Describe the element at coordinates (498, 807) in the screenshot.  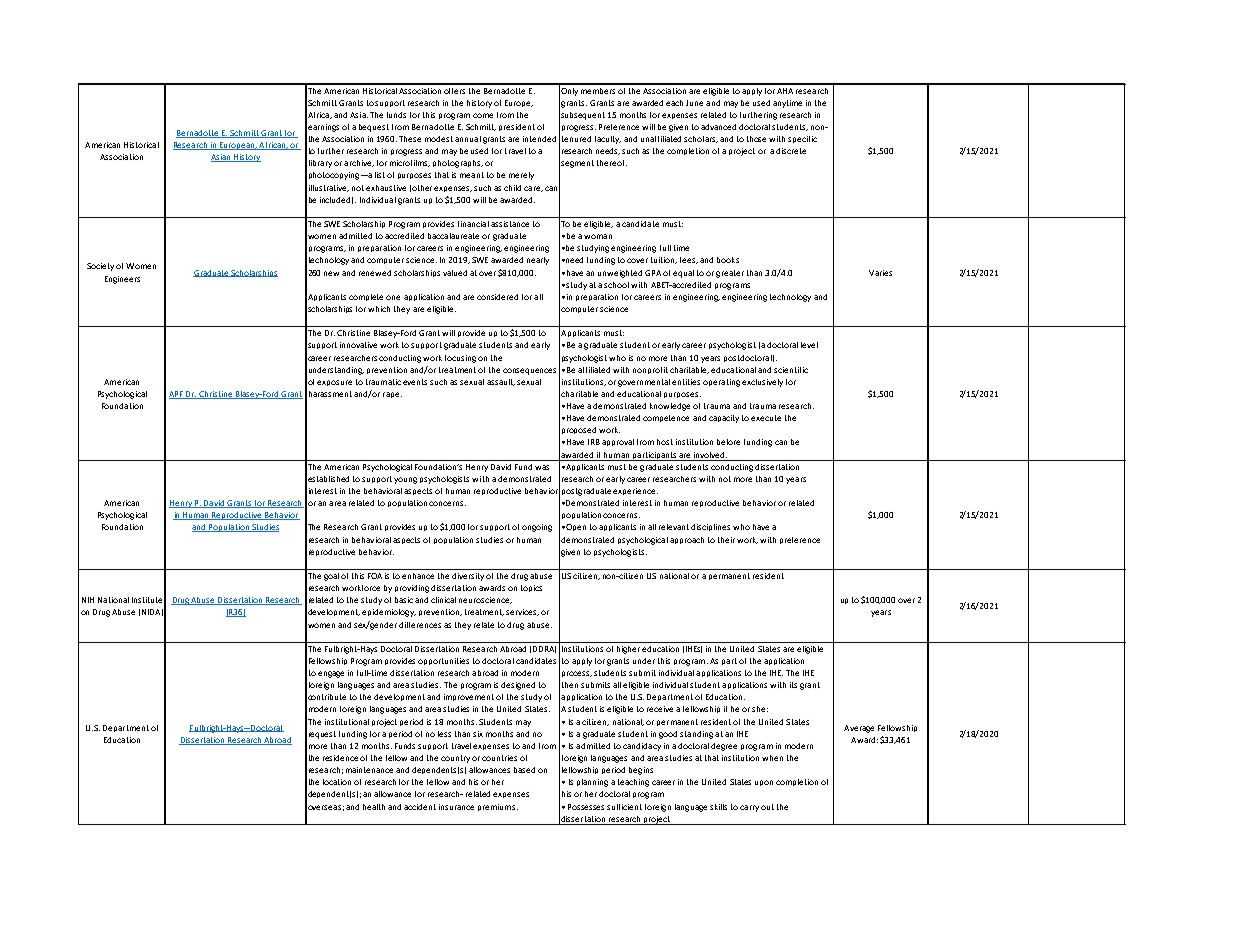
I see `premiums` at that location.
